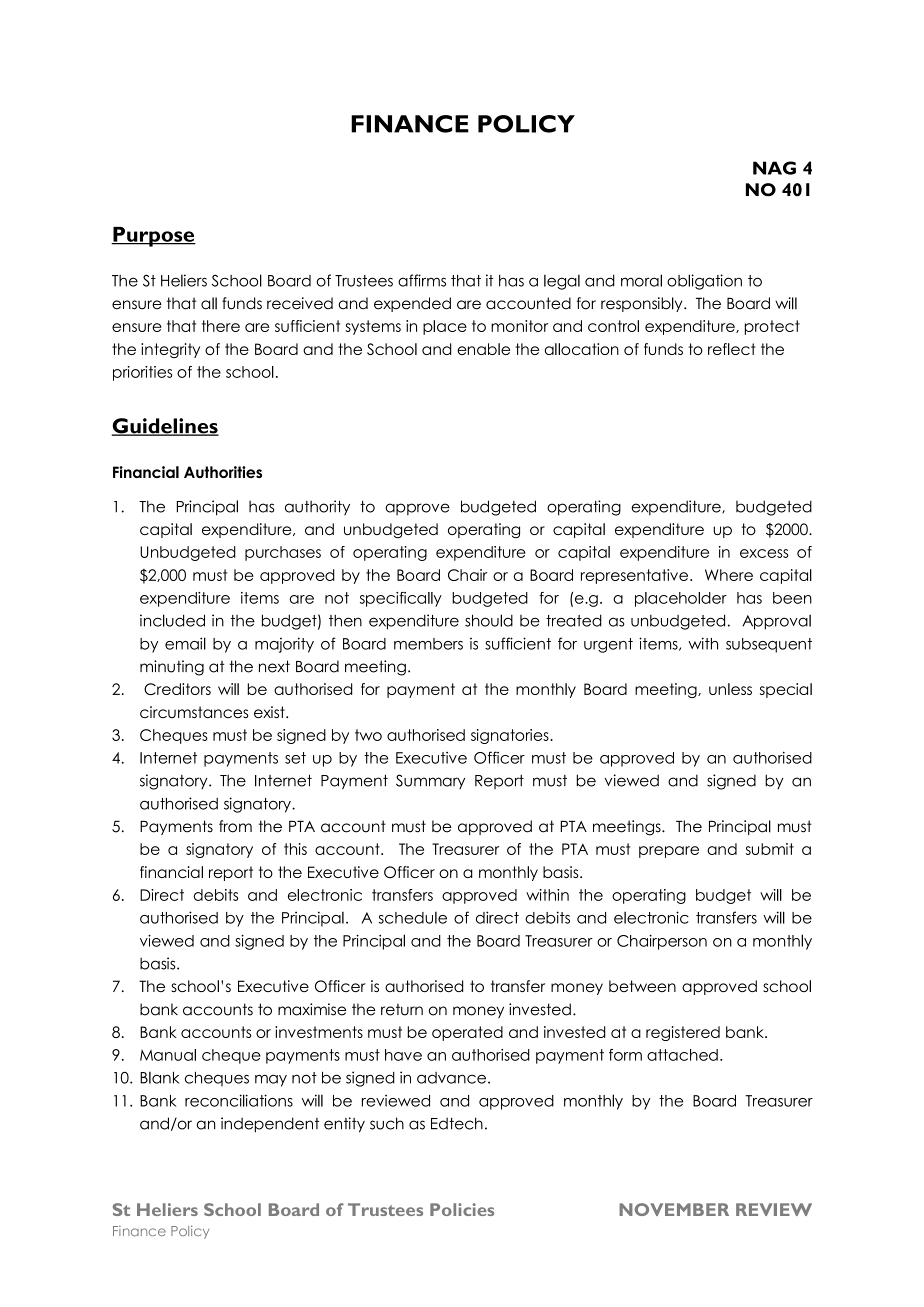 This screenshot has width=924, height=1307. I want to click on NOVEMBER, so click(674, 1209).
